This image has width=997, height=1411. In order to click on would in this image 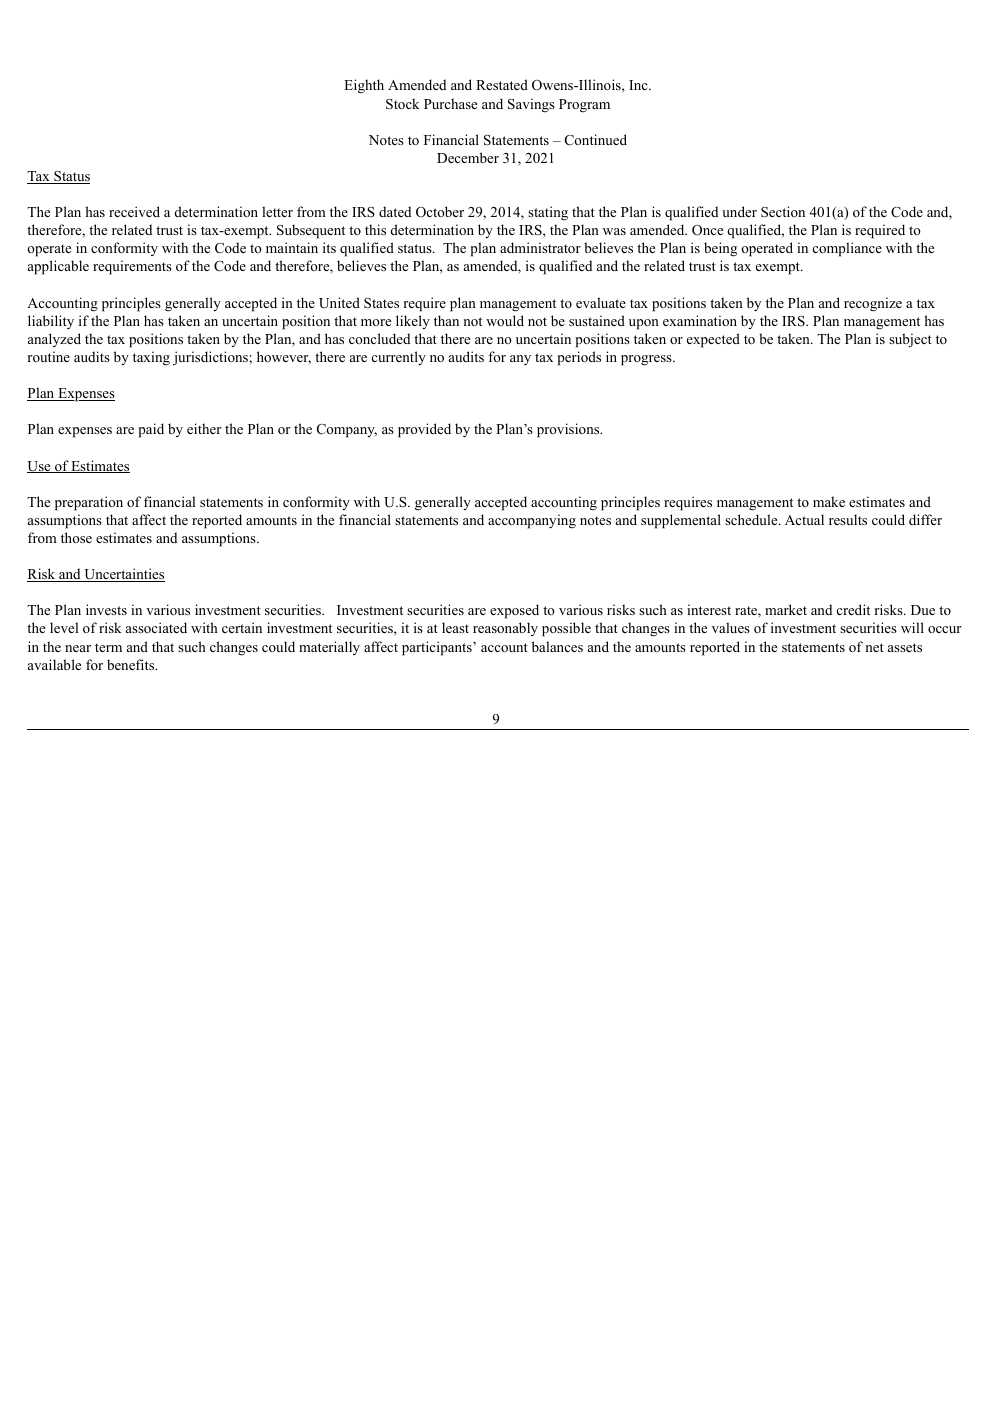, I will do `click(505, 320)`.
